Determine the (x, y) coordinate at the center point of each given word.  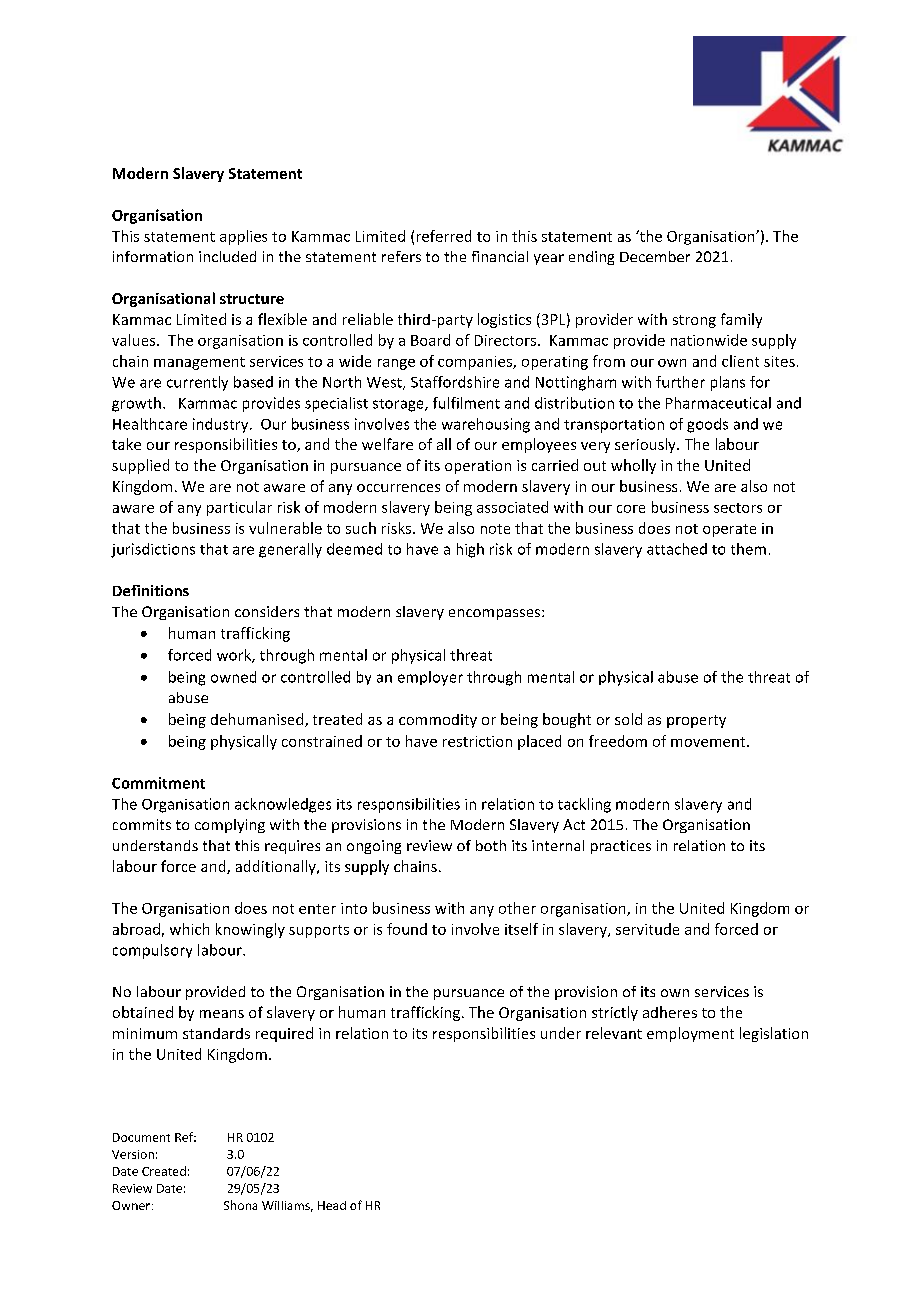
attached (677, 549)
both (491, 845)
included (227, 256)
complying (230, 826)
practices (621, 847)
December (655, 256)
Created (164, 1171)
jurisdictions (153, 550)
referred (444, 236)
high (470, 550)
